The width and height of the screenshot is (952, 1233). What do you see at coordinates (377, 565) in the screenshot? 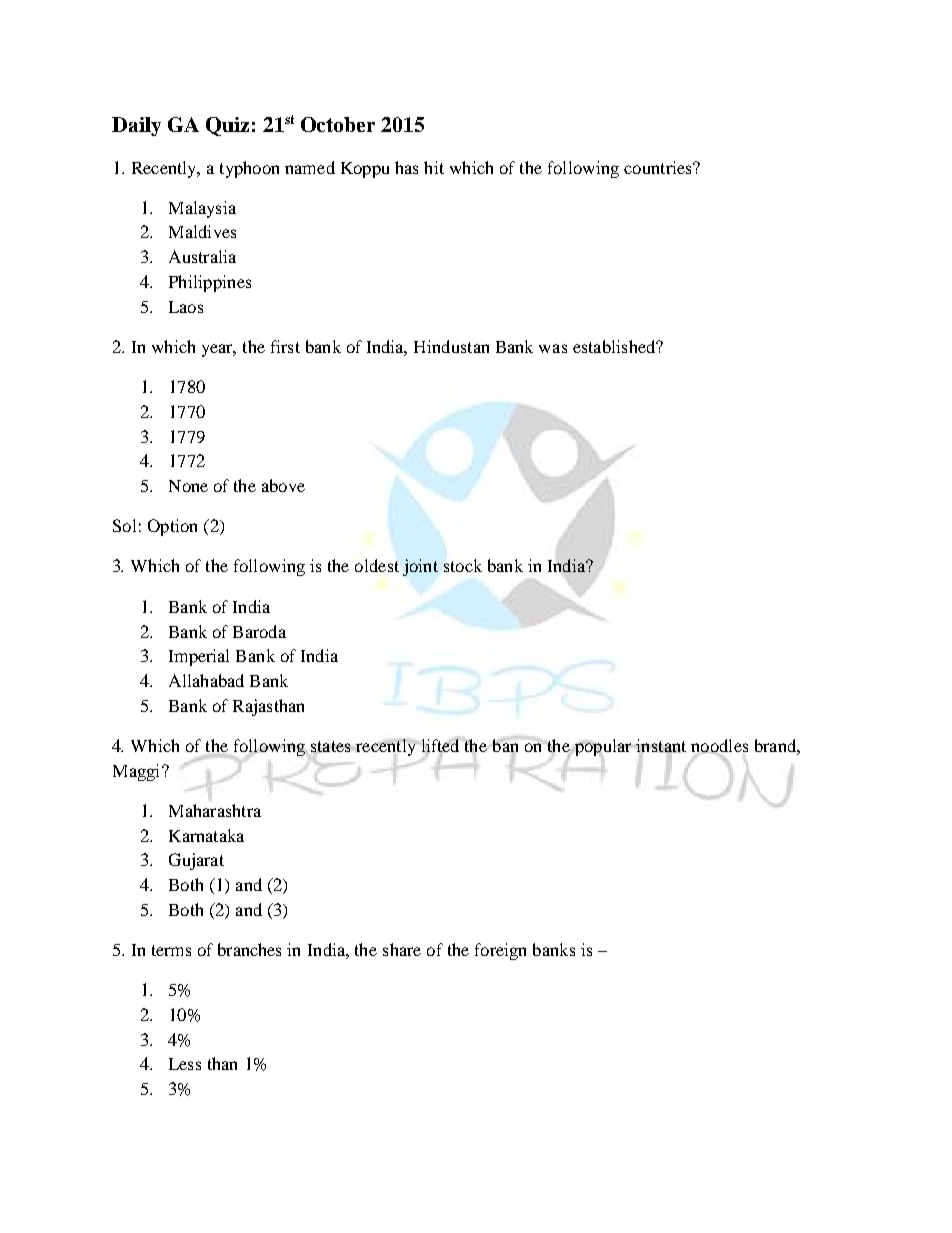
I see `oldest` at bounding box center [377, 565].
